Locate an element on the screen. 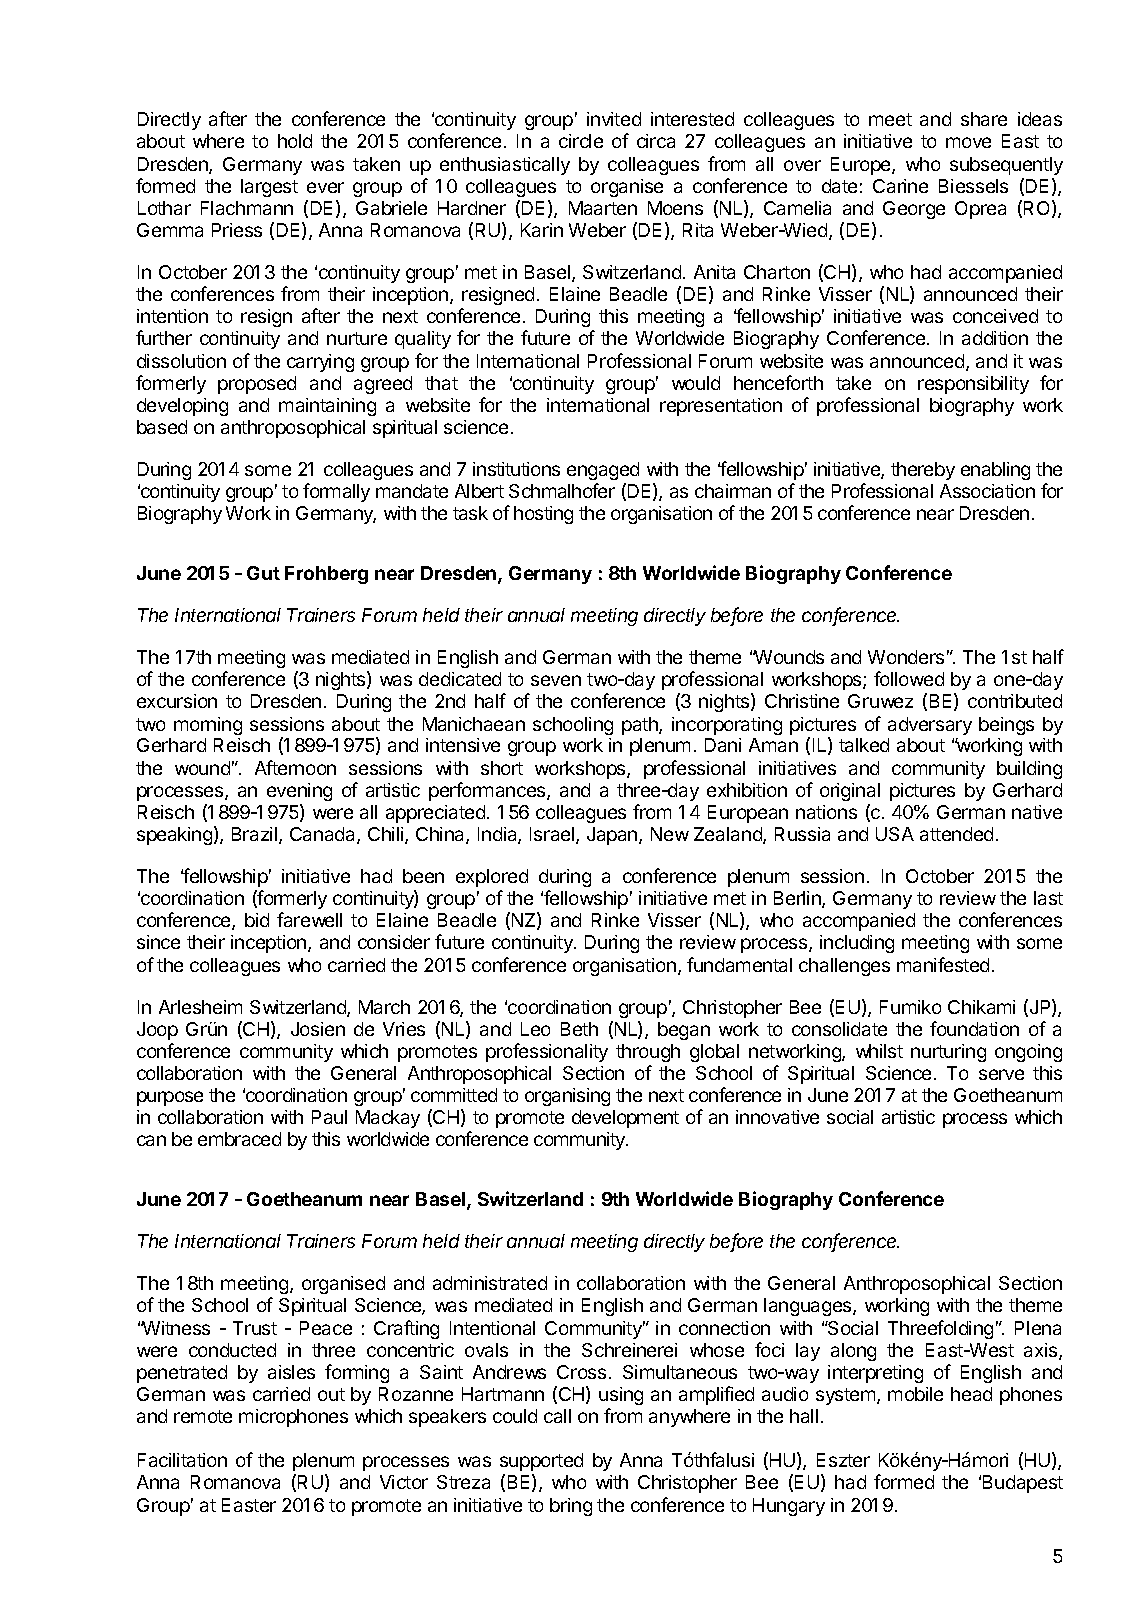 The height and width of the screenshot is (1620, 1145). Brazil is located at coordinates (256, 835).
